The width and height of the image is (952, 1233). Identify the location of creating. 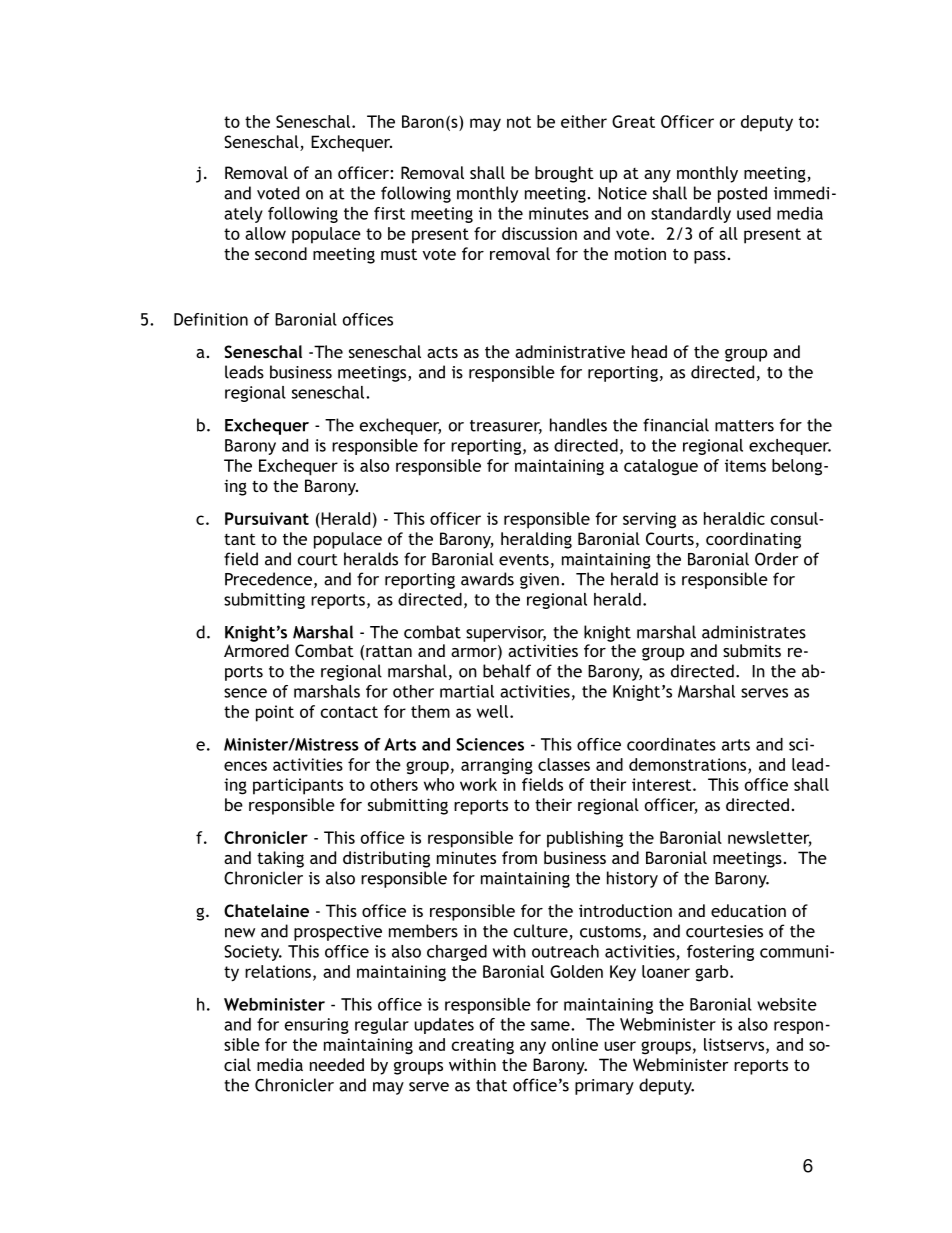
(483, 1046).
